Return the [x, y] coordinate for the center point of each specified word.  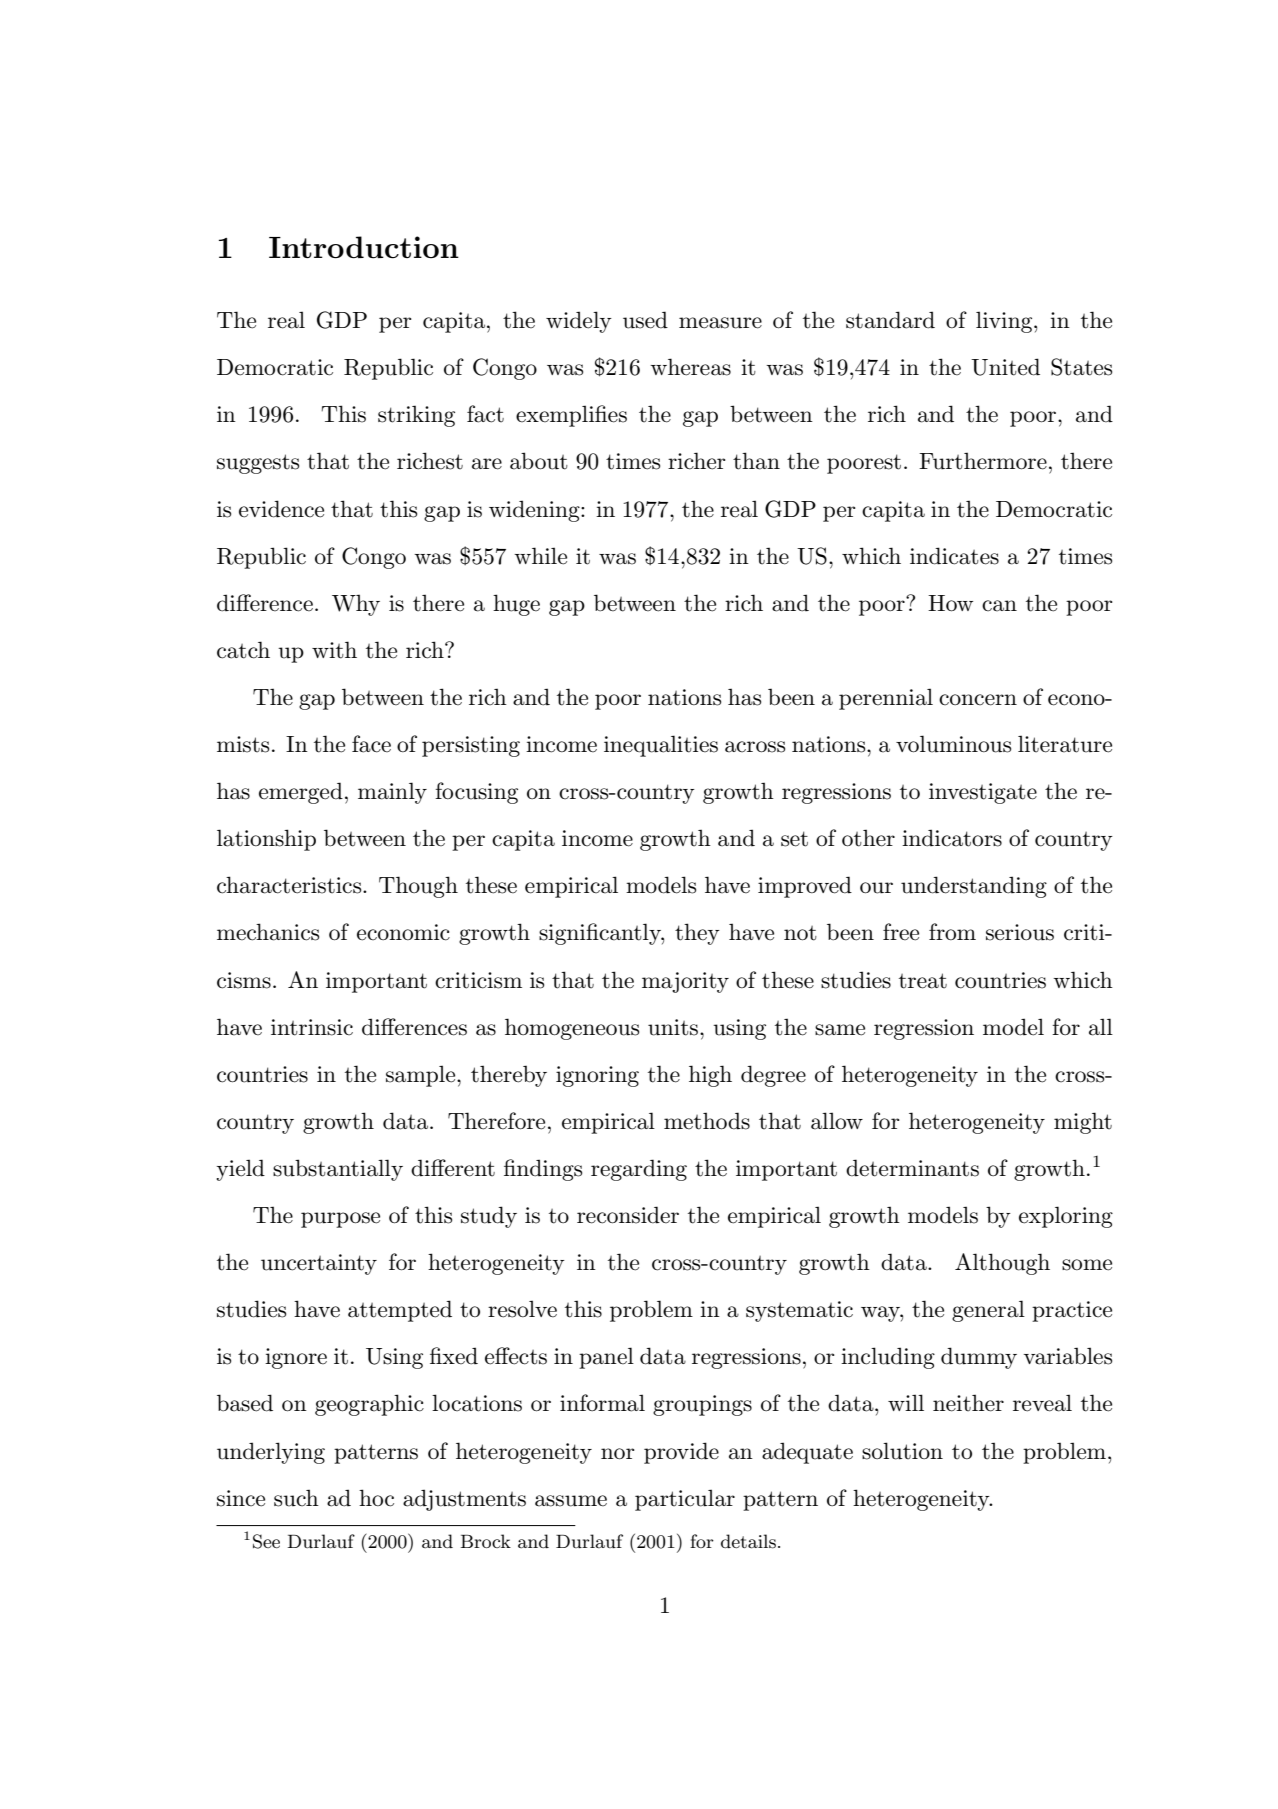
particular [685, 1500]
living [1005, 322]
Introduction [364, 247]
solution [902, 1451]
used [645, 320]
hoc [376, 1498]
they [697, 934]
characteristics [290, 885]
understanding [974, 887]
